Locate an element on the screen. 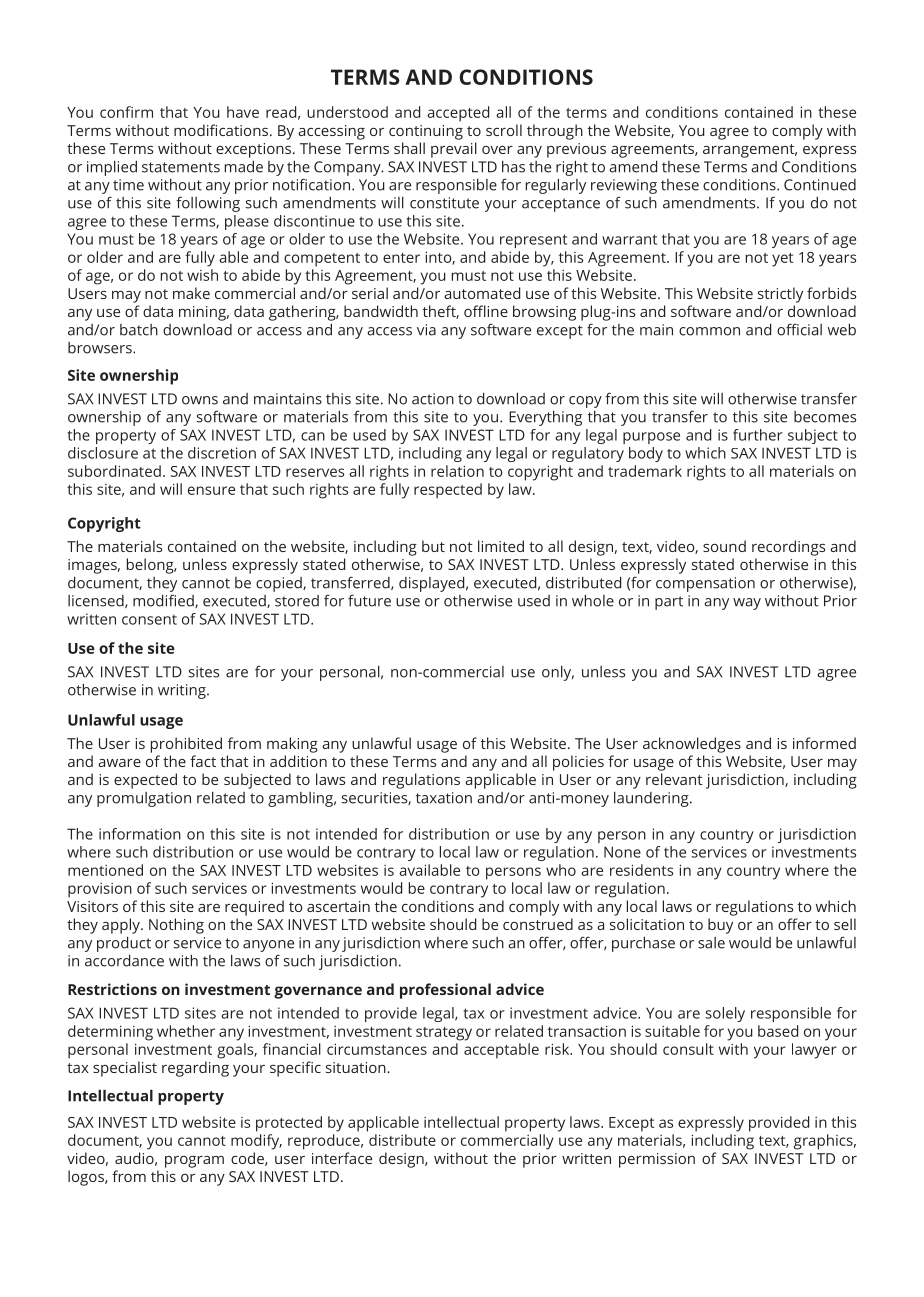 Image resolution: width=924 pixels, height=1297 pixels. prevail is located at coordinates (454, 150).
